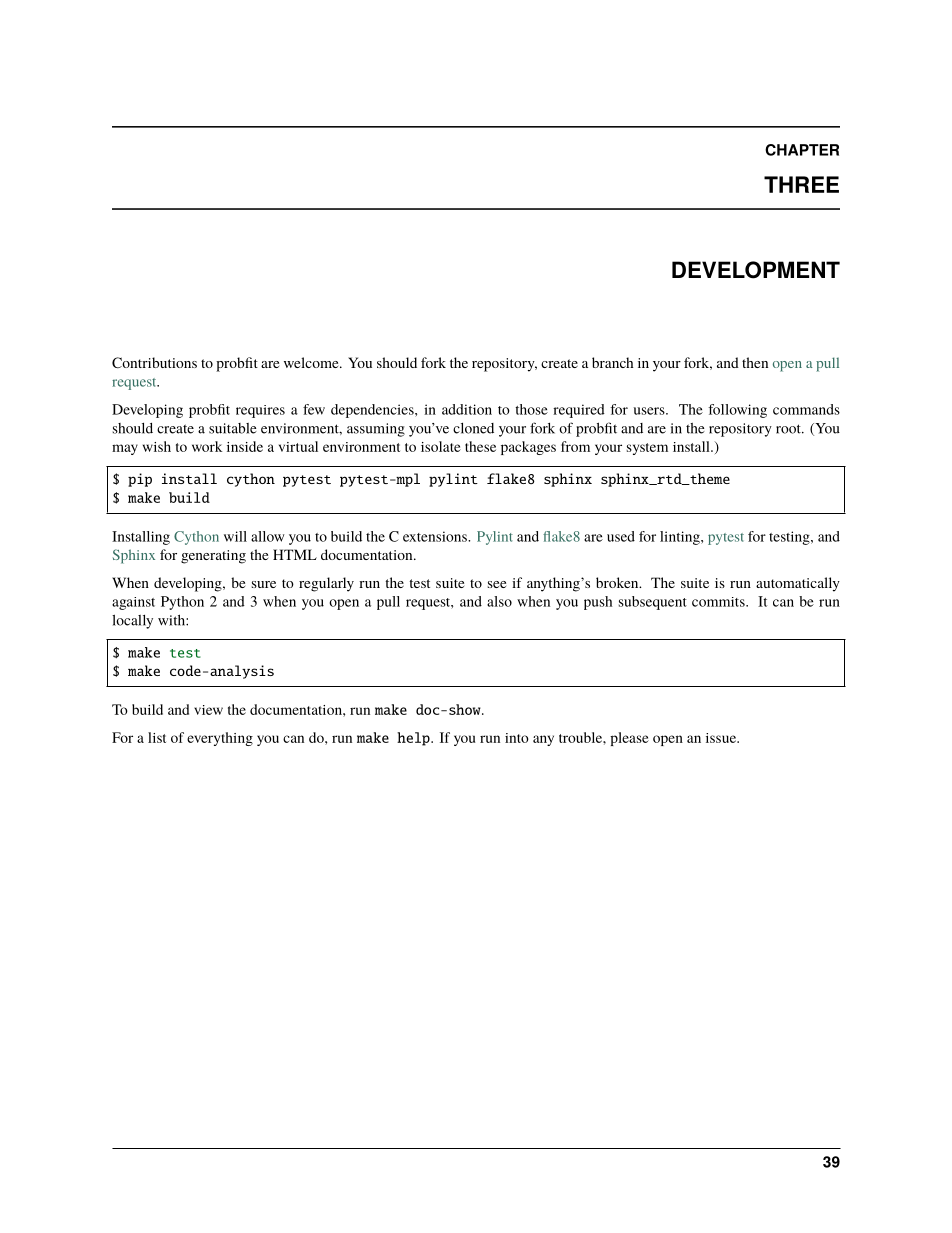 The width and height of the image is (952, 1233). What do you see at coordinates (182, 603) in the image?
I see `Python` at bounding box center [182, 603].
